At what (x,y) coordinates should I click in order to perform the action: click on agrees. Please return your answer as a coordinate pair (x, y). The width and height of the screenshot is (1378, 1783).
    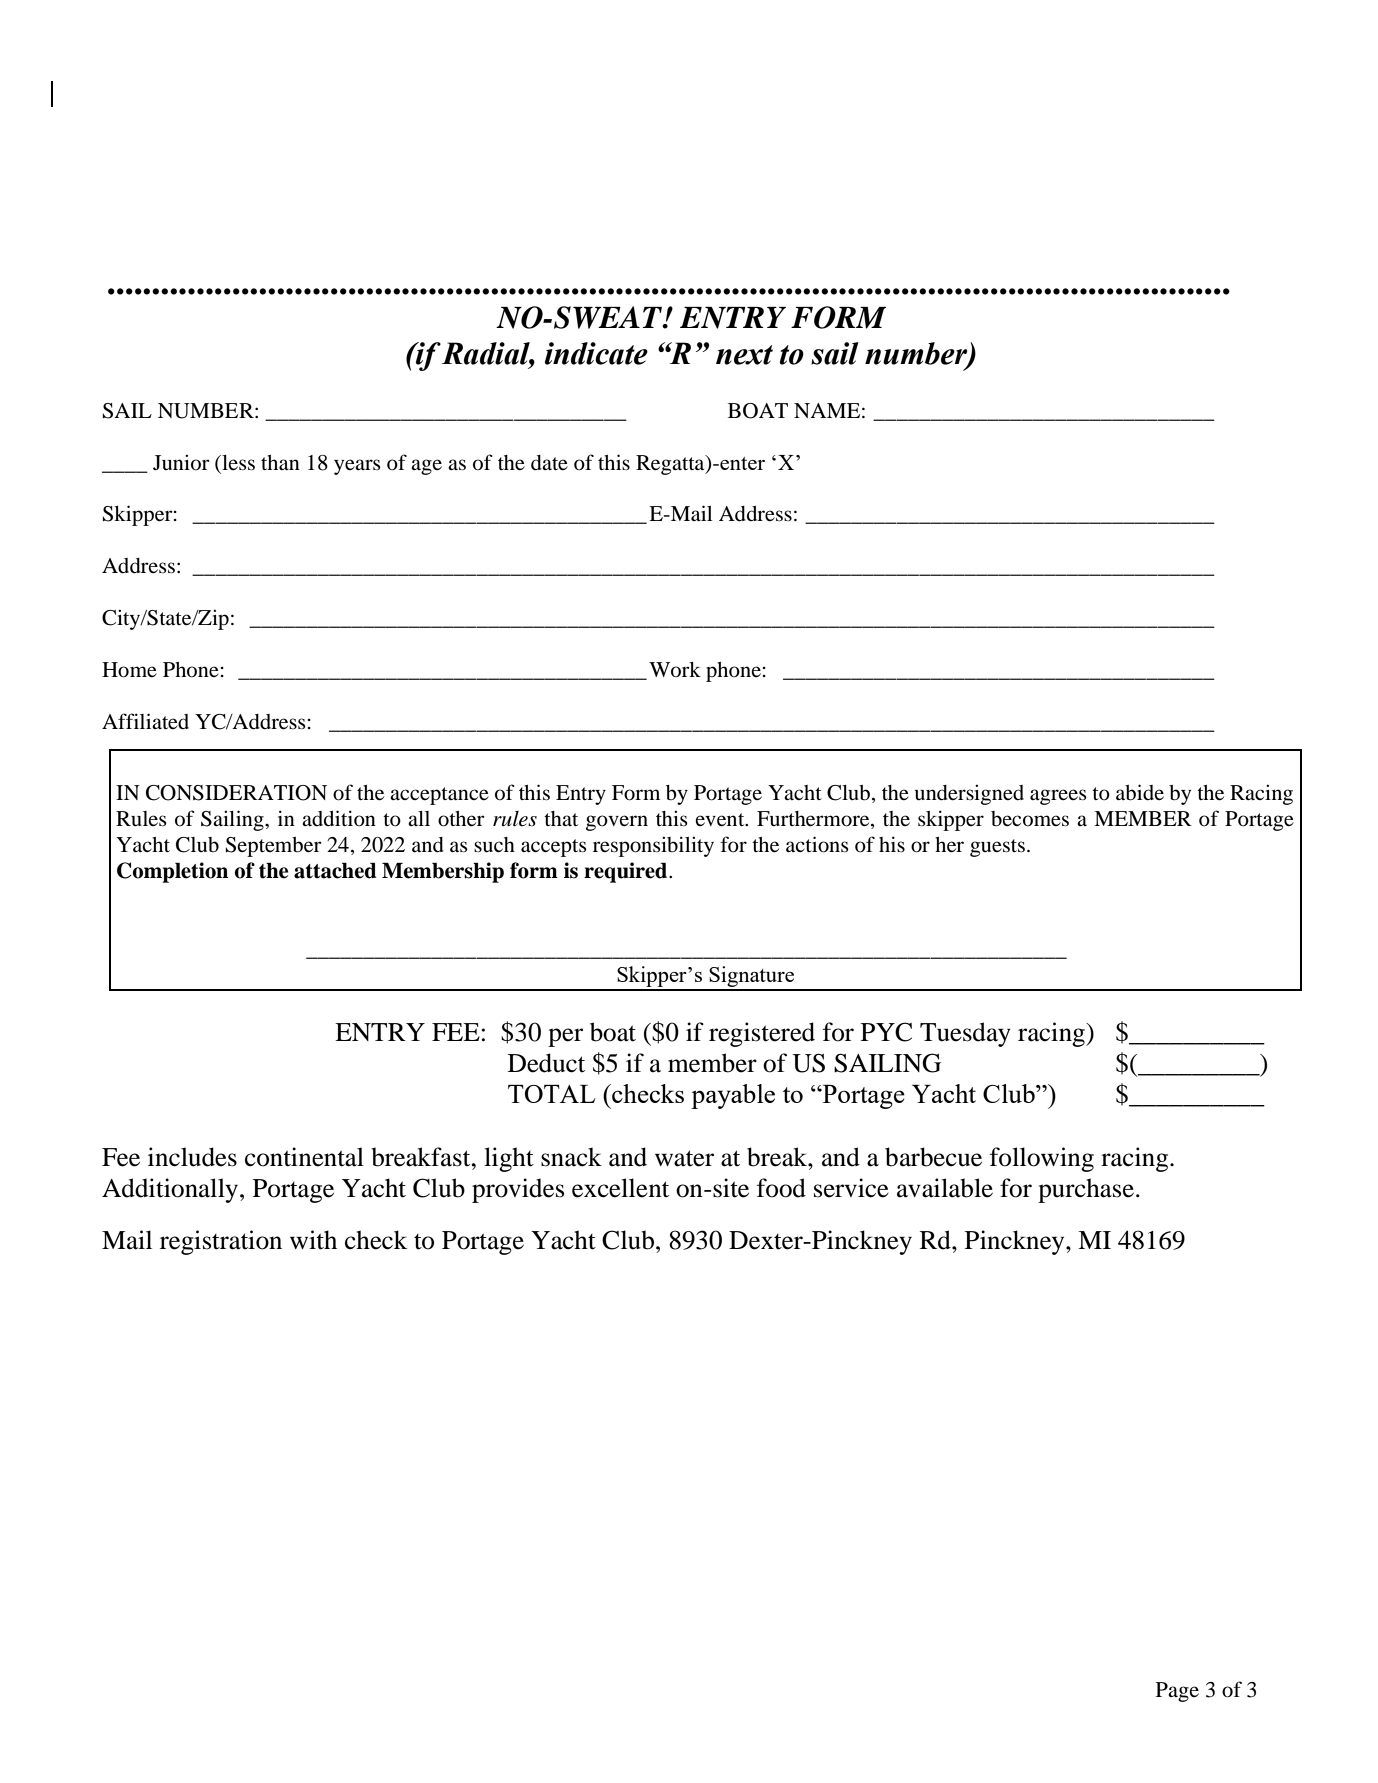
    Looking at the image, I should click on (1058, 797).
